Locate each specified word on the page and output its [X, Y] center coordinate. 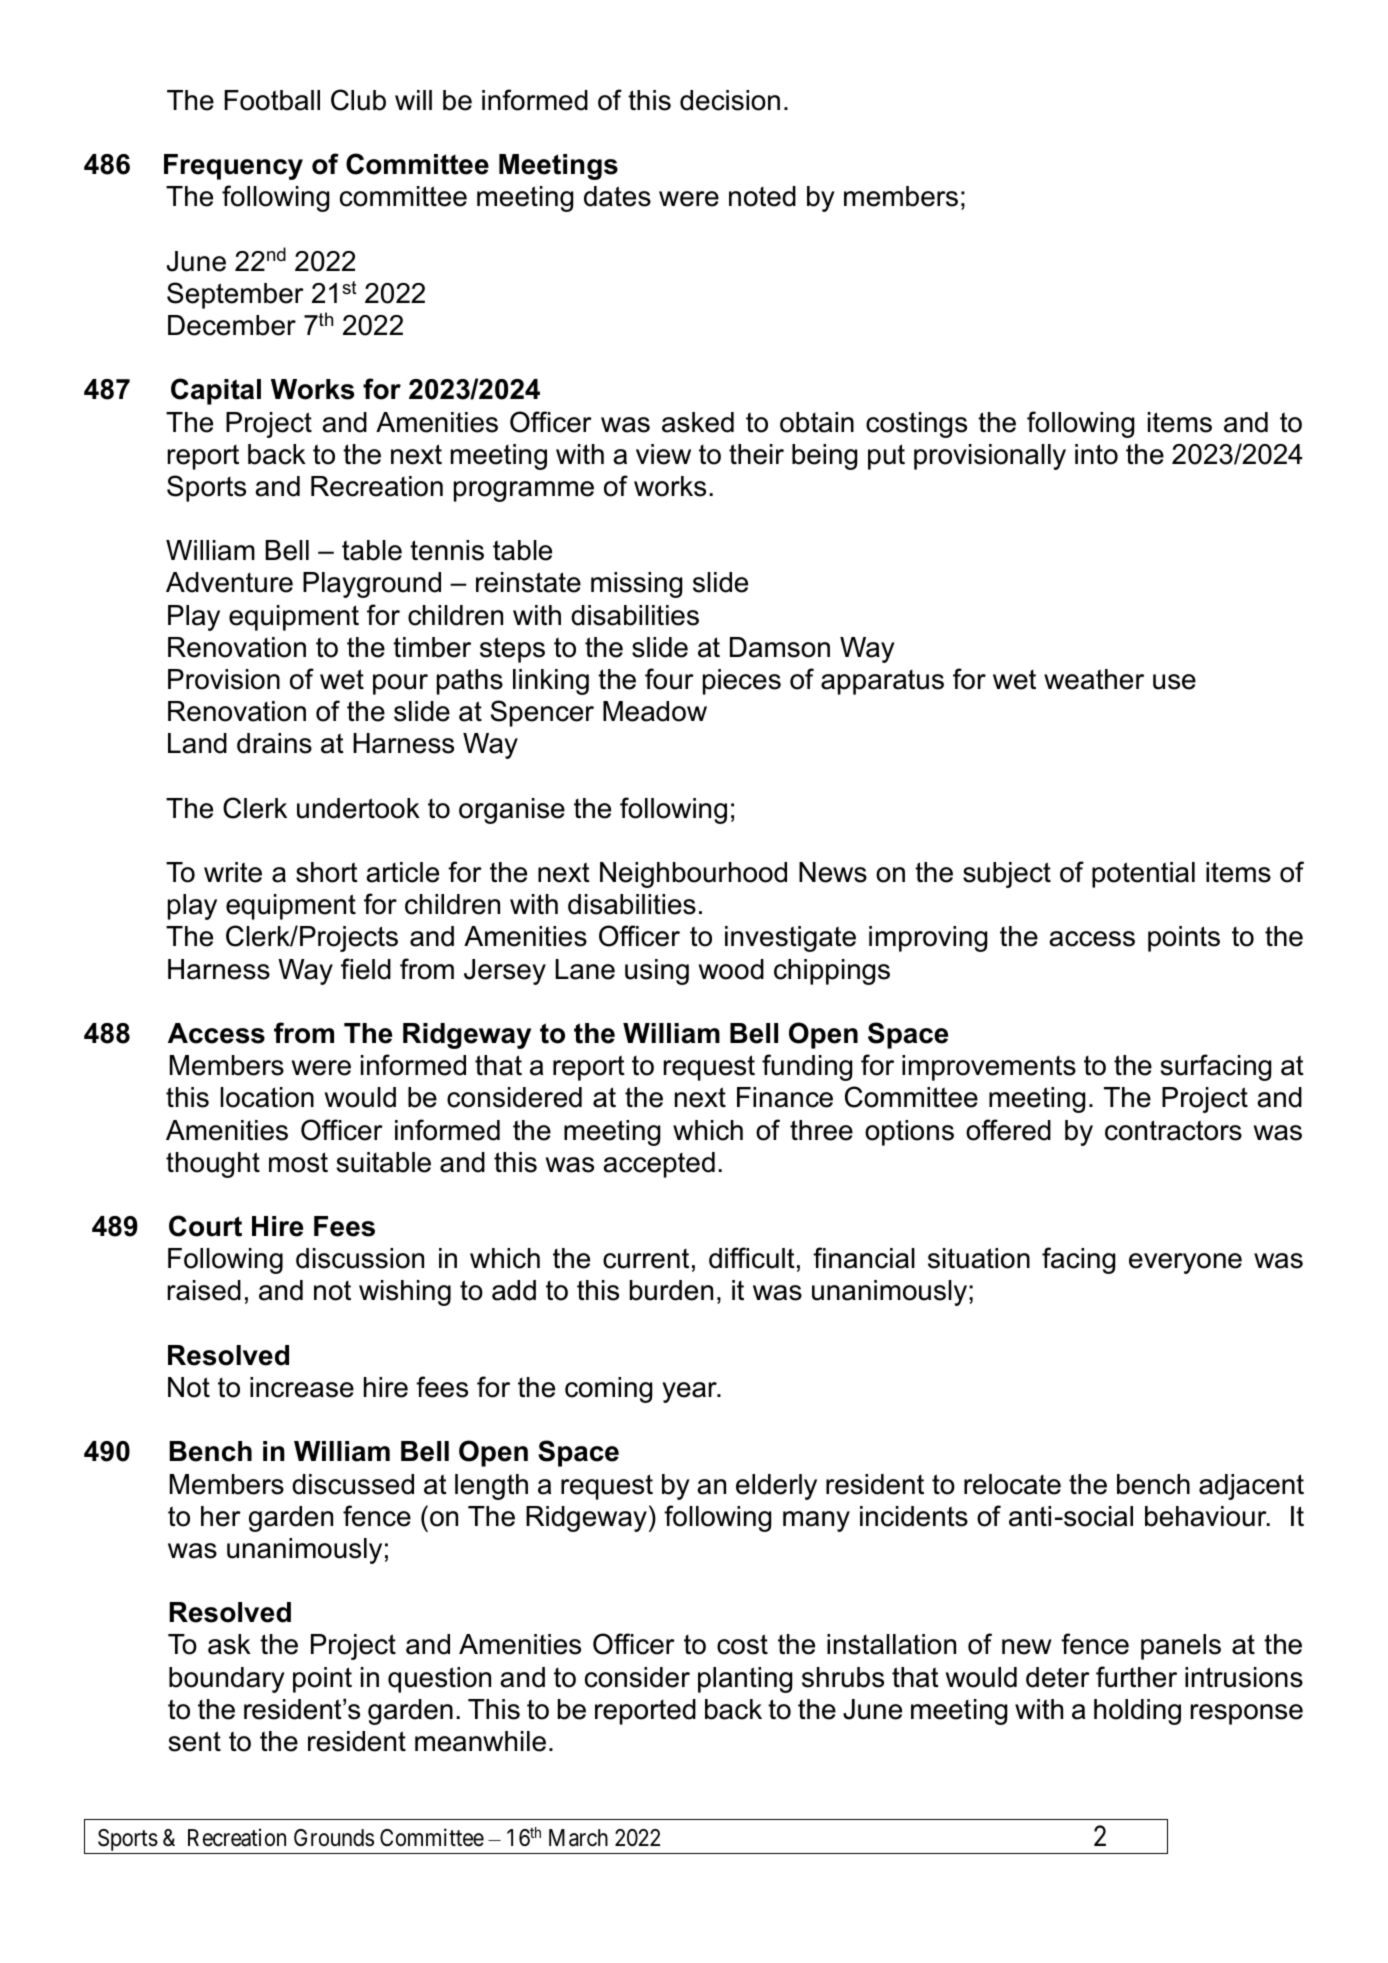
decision [730, 100]
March [578, 1838]
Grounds [334, 1838]
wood [731, 969]
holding [1137, 1712]
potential [1143, 875]
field [366, 969]
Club [358, 100]
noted [762, 196]
